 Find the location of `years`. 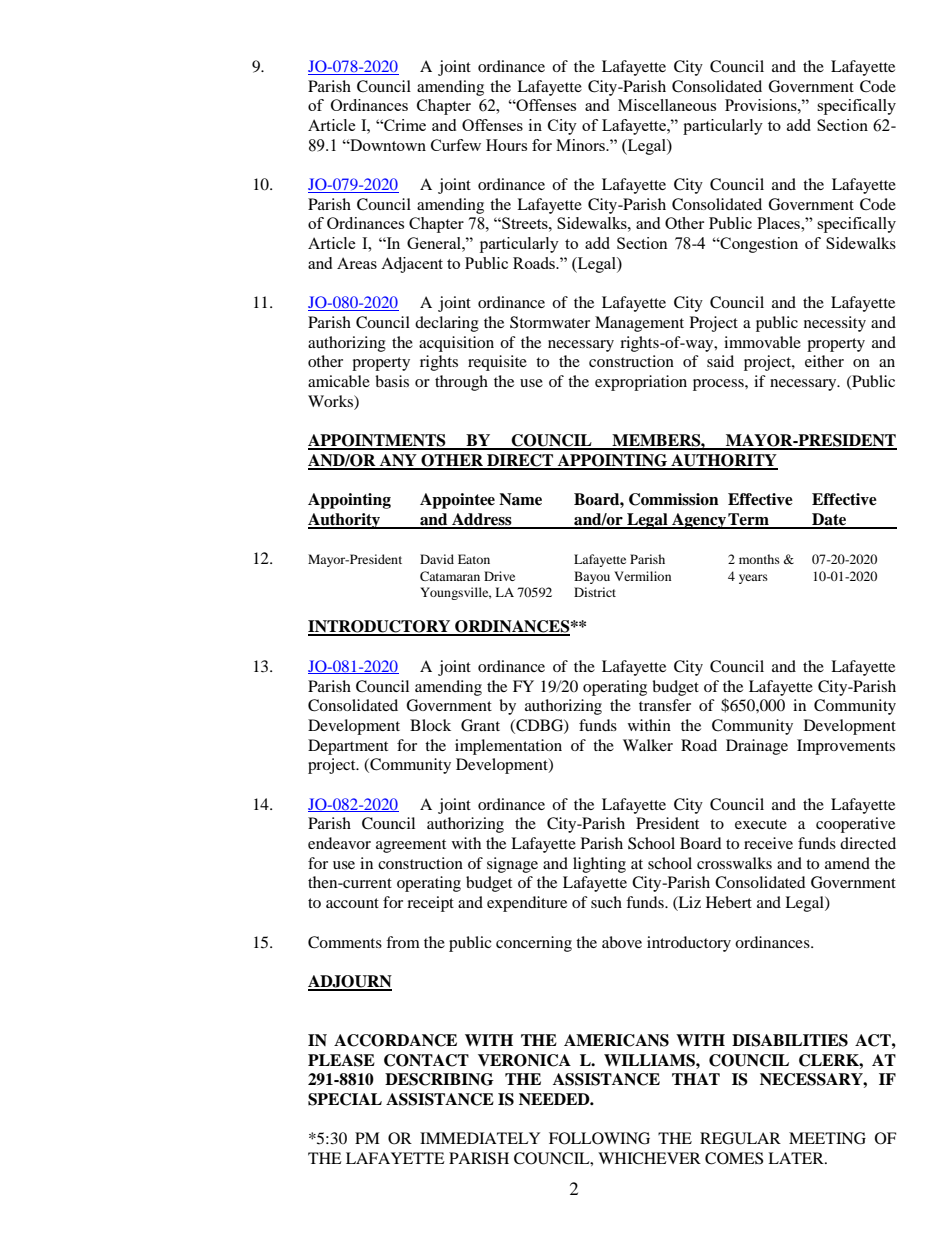

years is located at coordinates (753, 579).
